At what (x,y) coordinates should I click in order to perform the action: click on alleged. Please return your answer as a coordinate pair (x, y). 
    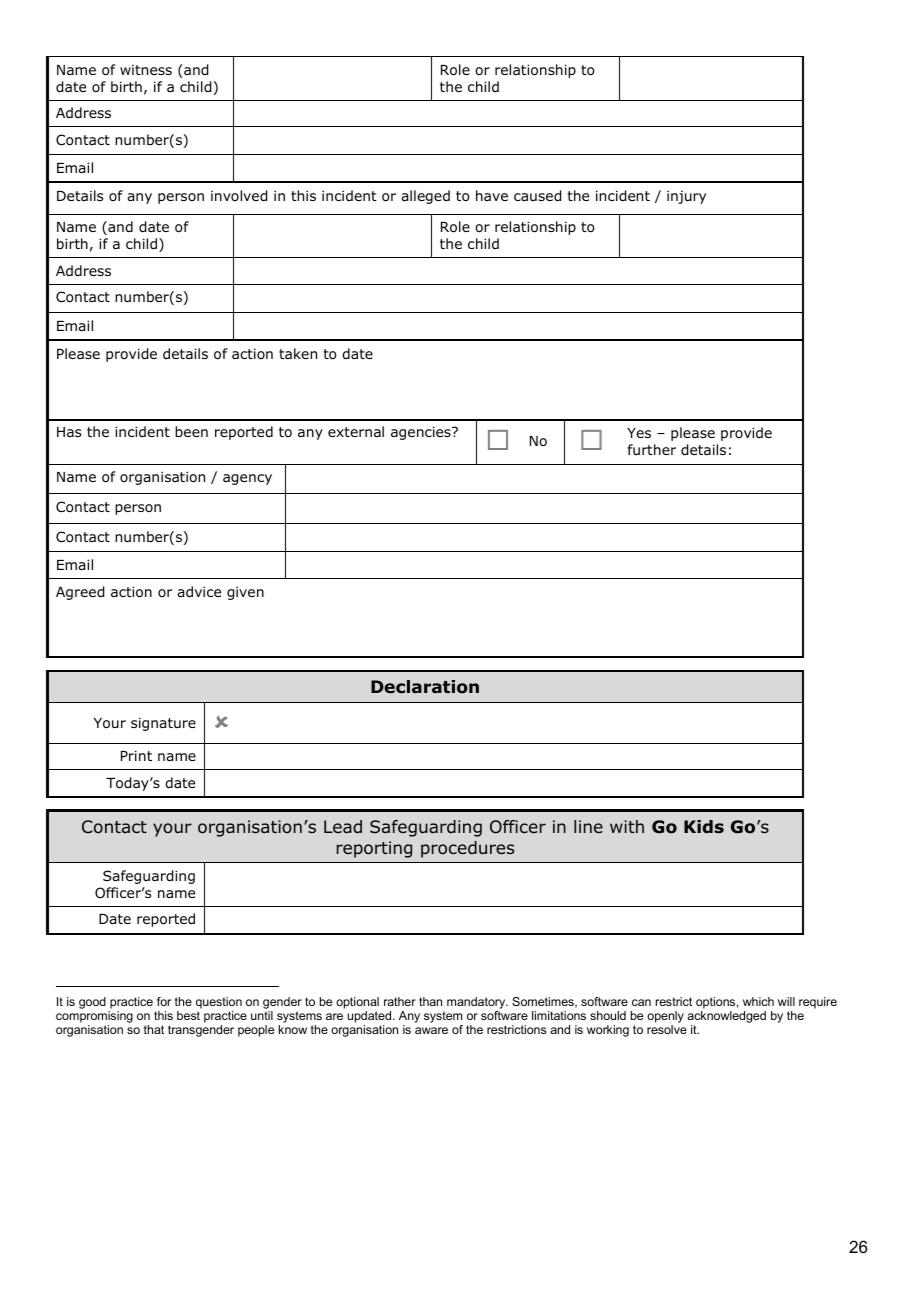
    Looking at the image, I should click on (425, 197).
